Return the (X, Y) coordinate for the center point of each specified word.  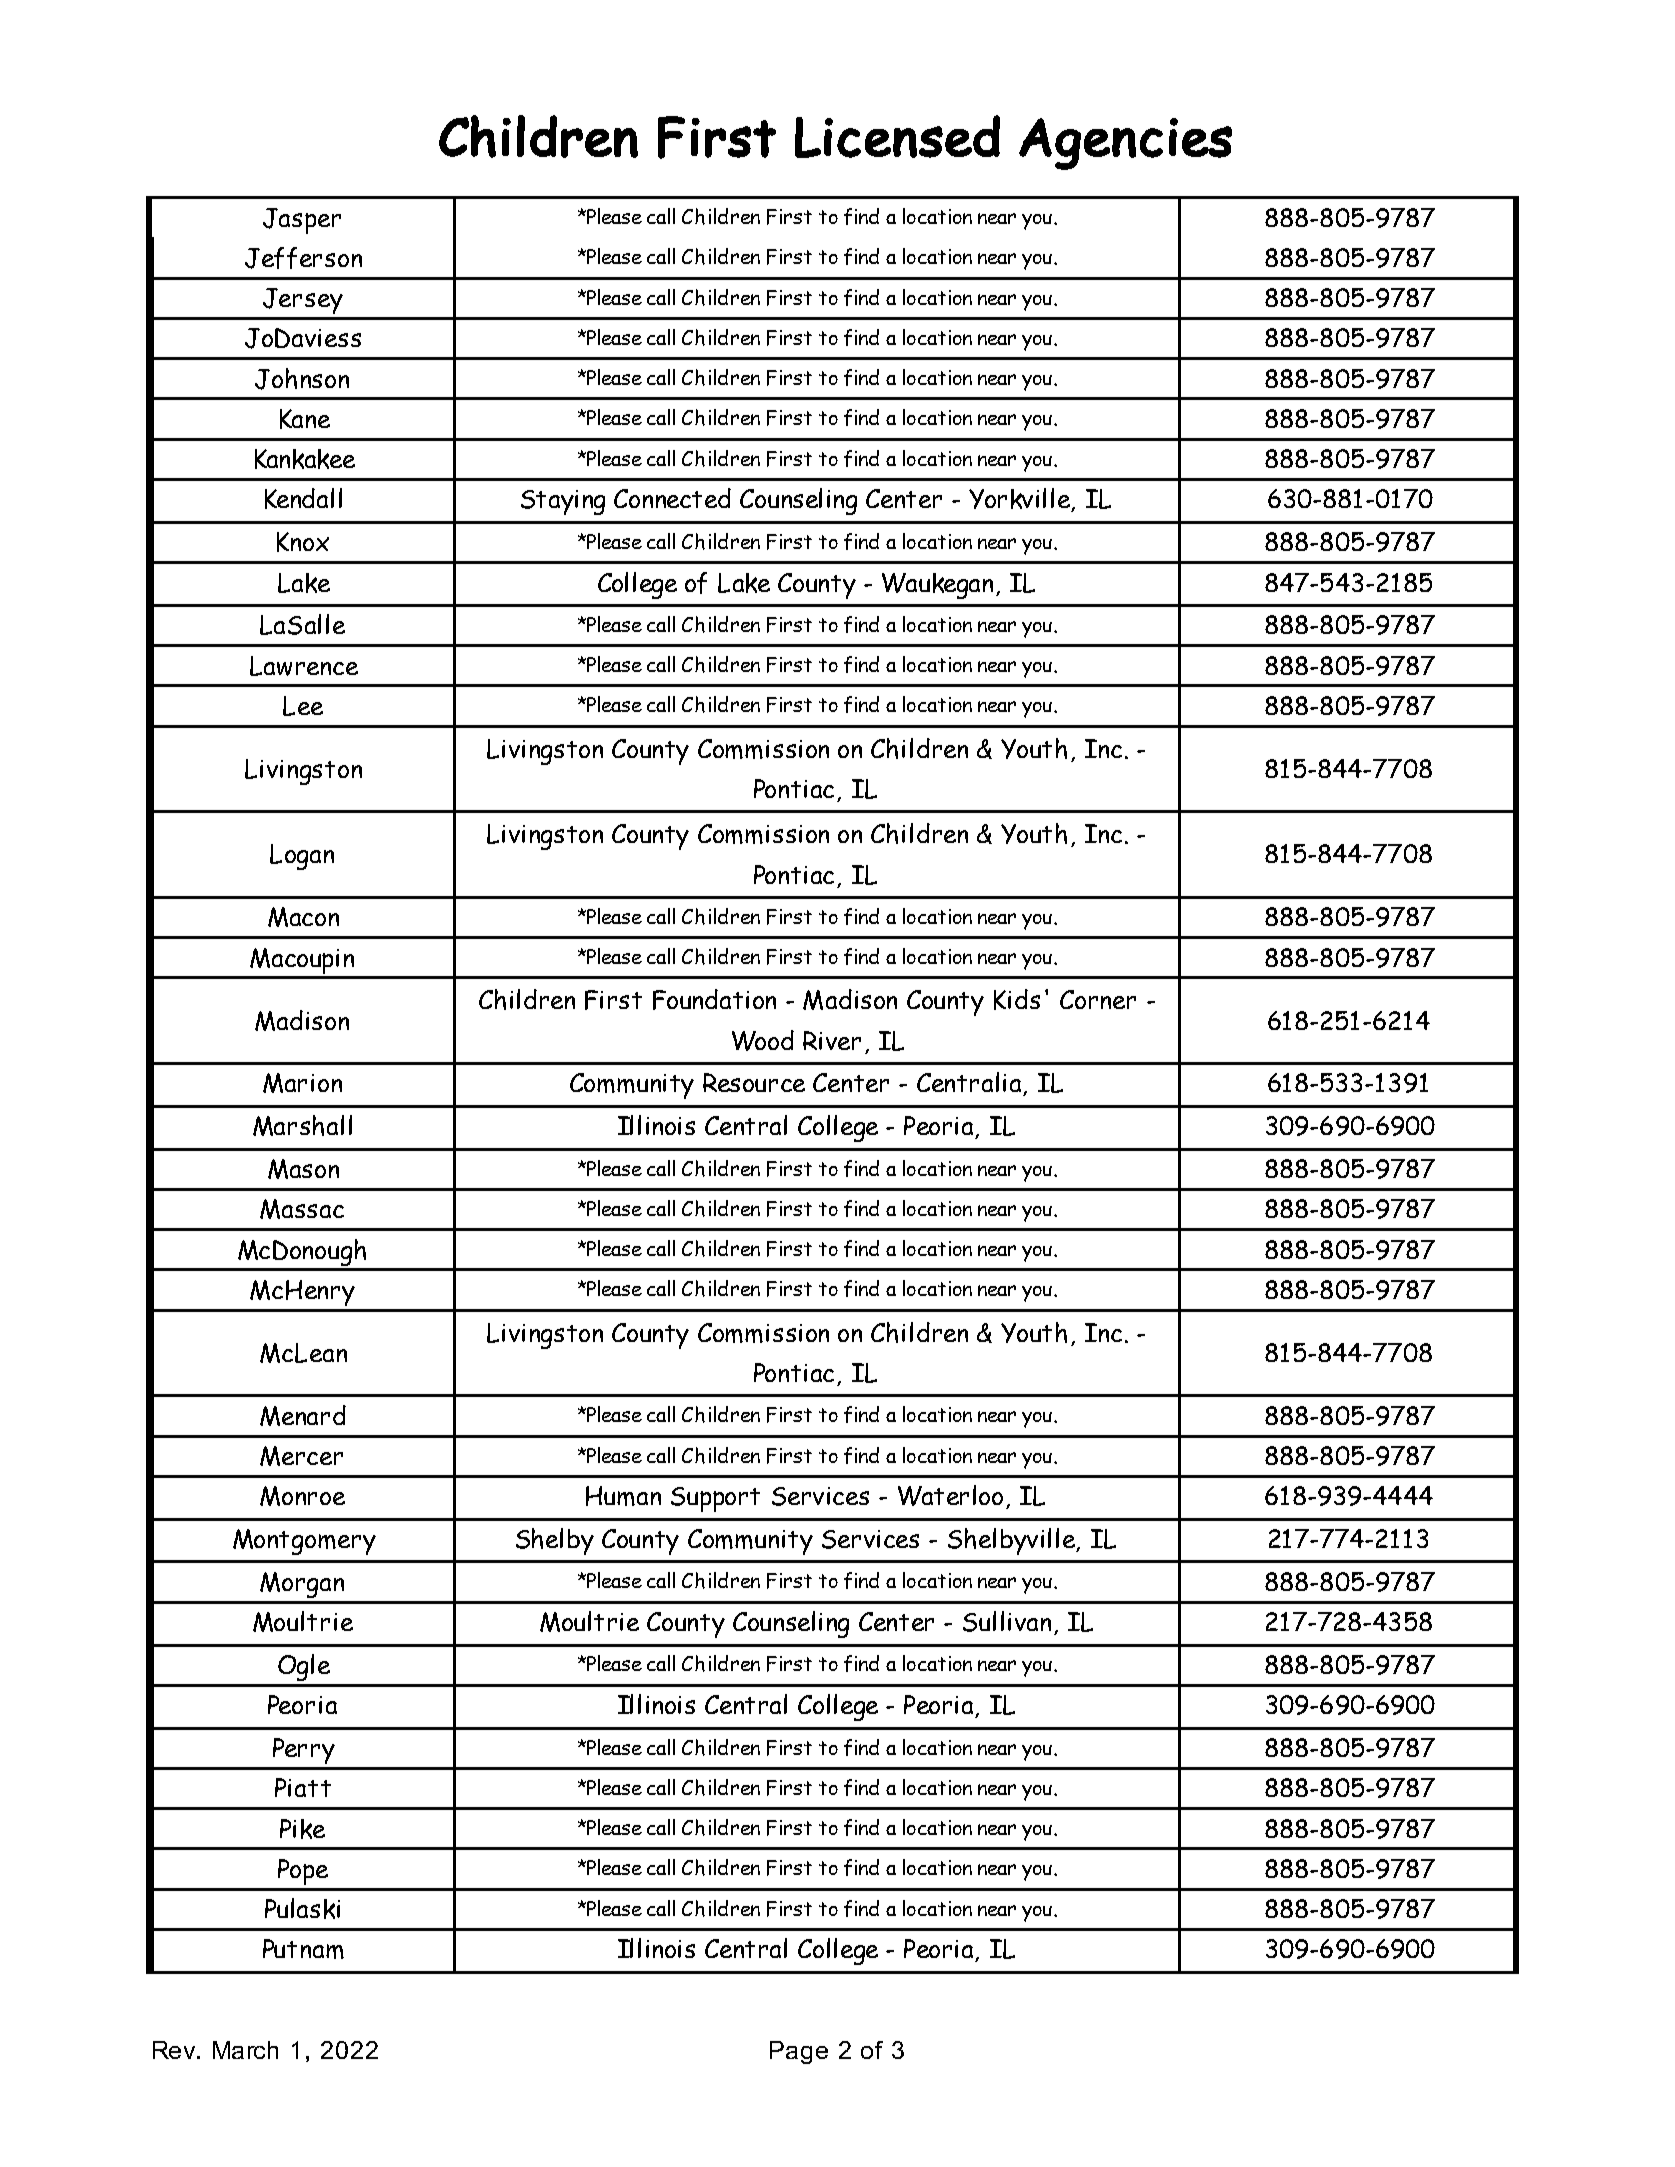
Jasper (302, 221)
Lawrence (304, 666)
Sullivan (1009, 1623)
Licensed (897, 136)
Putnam (303, 1949)
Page (799, 2052)
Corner (1098, 999)
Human (623, 1496)
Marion (302, 1083)
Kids (1017, 999)
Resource (754, 1082)
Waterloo (952, 1497)
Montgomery (304, 1542)
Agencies (1125, 144)
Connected (672, 498)
